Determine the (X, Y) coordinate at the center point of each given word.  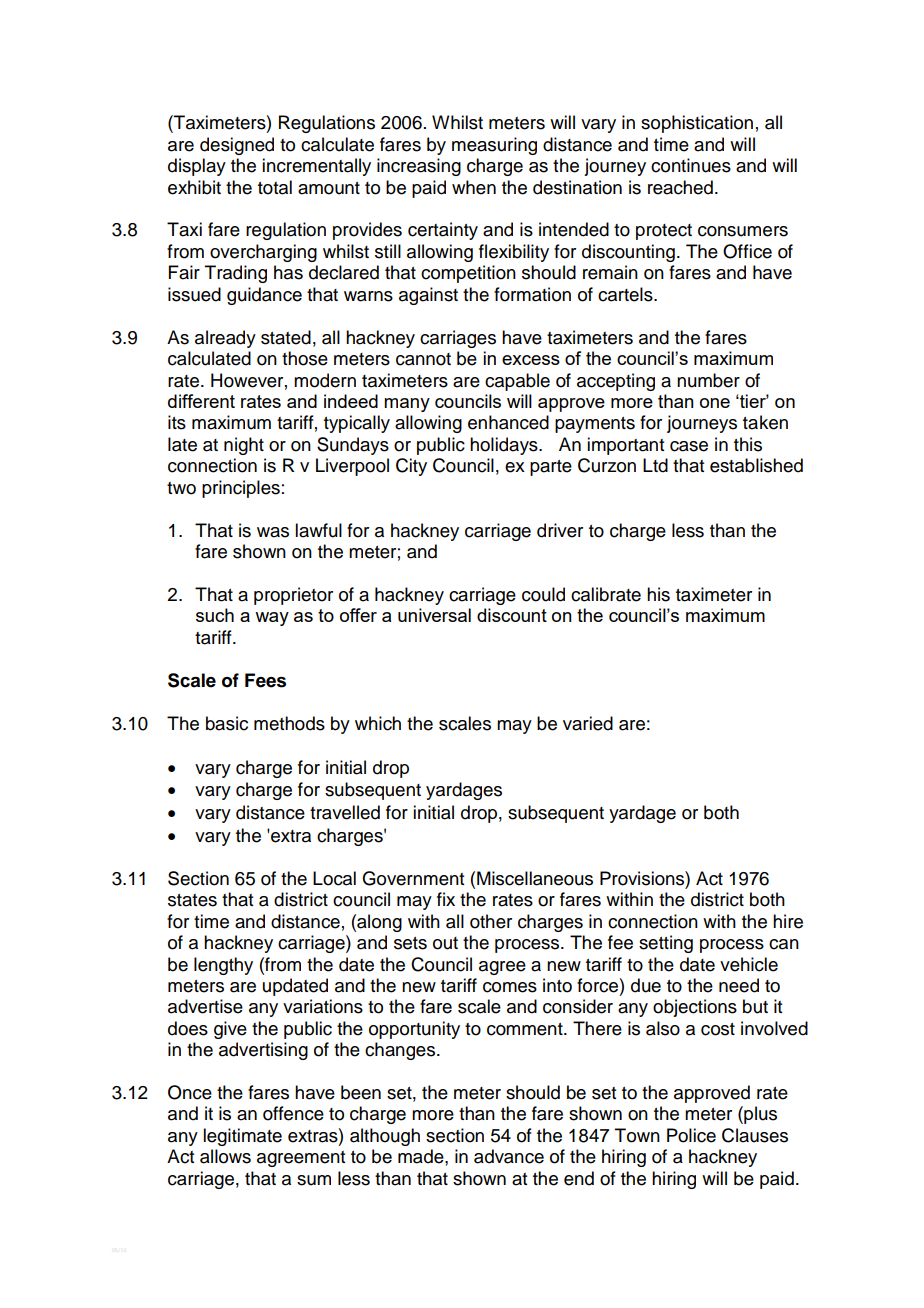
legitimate (242, 1137)
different (201, 401)
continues (691, 165)
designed (237, 146)
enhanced (508, 422)
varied (588, 723)
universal (434, 615)
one (715, 403)
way (272, 619)
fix (446, 899)
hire (788, 921)
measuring (494, 146)
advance (509, 1156)
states (192, 900)
